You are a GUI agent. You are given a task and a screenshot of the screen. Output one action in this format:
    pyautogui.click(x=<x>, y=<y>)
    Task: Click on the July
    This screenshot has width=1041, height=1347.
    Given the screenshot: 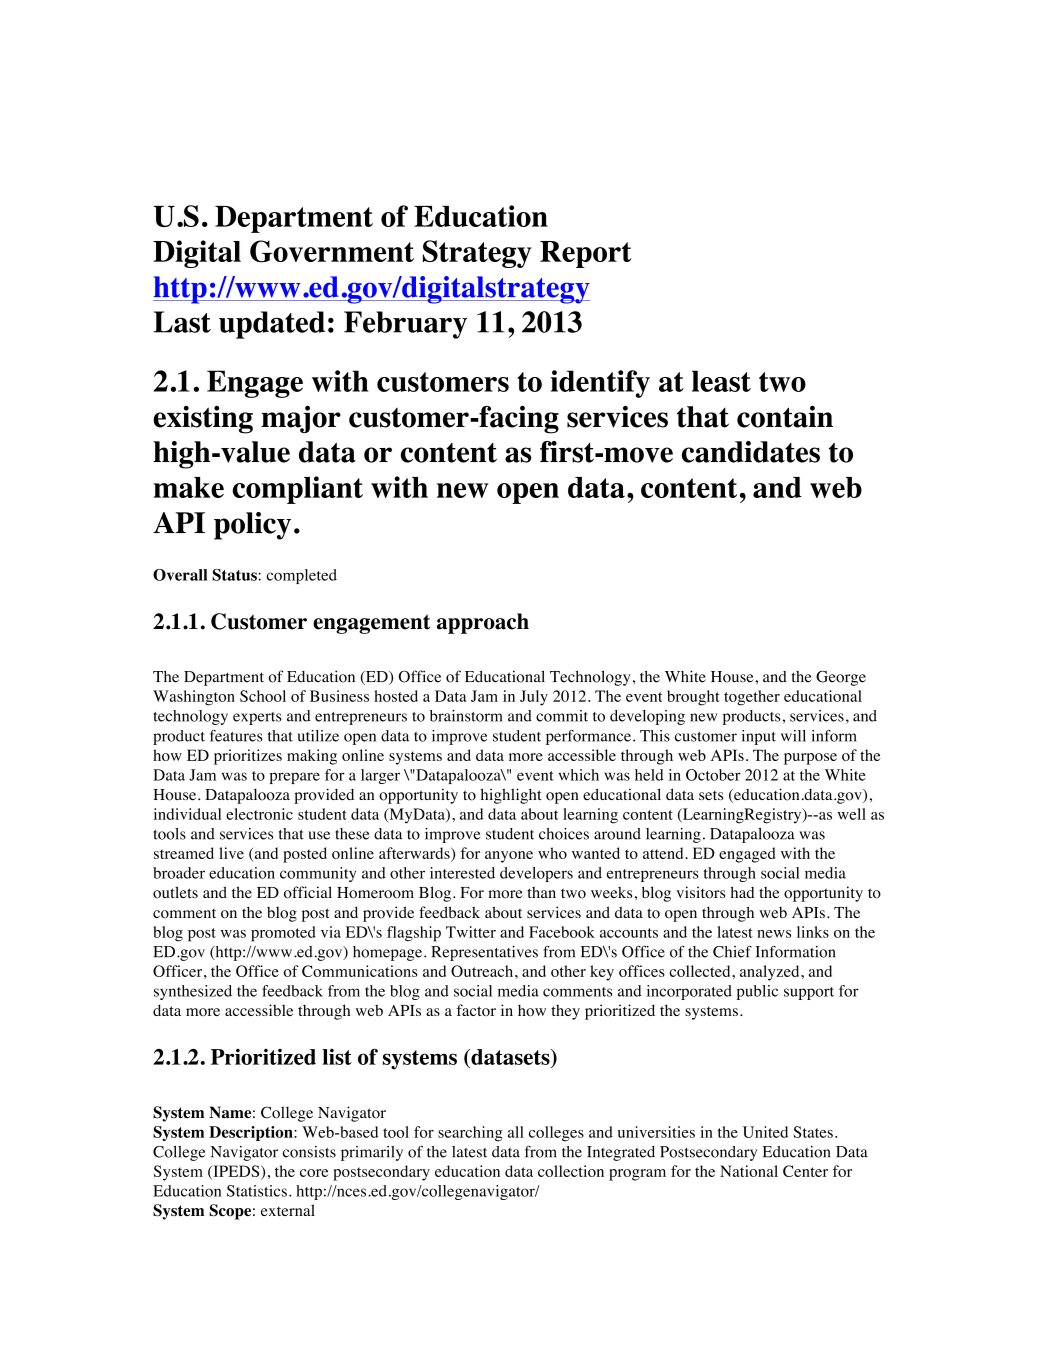 What is the action you would take?
    pyautogui.click(x=534, y=698)
